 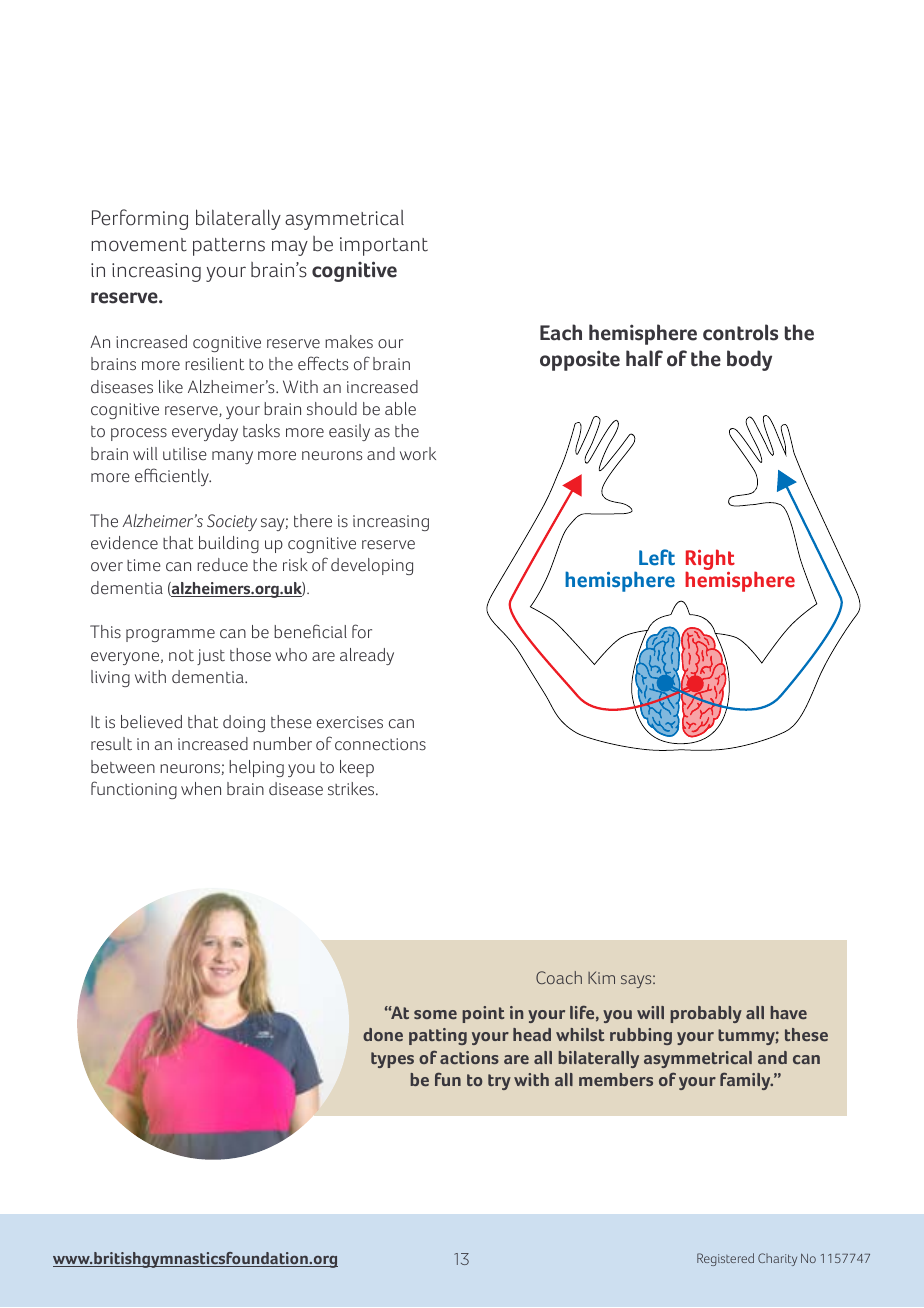 What do you see at coordinates (725, 1259) in the screenshot?
I see `Registered` at bounding box center [725, 1259].
